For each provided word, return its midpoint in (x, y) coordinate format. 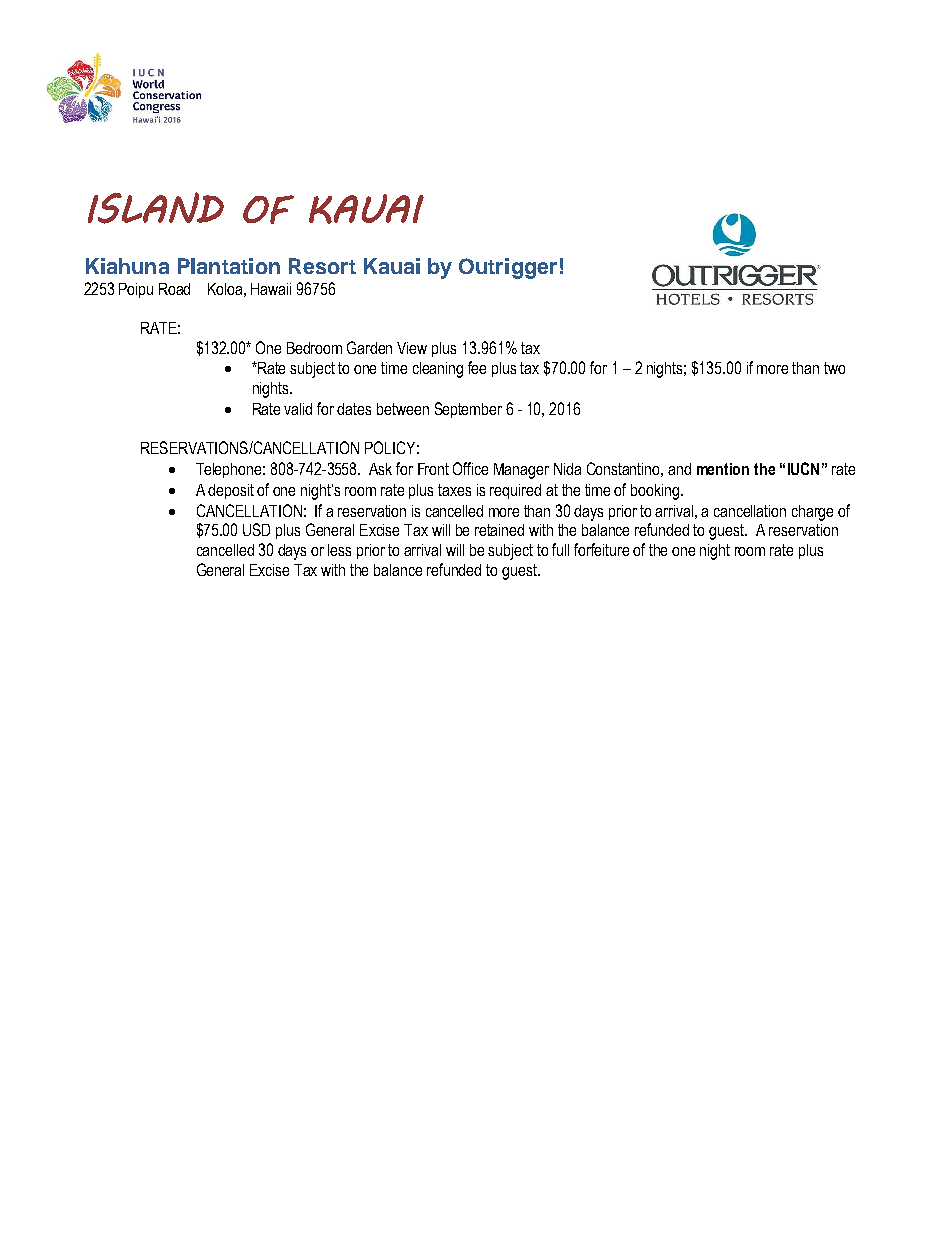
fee (477, 367)
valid (298, 409)
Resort (322, 266)
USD (256, 529)
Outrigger (508, 268)
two (834, 368)
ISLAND (156, 208)
